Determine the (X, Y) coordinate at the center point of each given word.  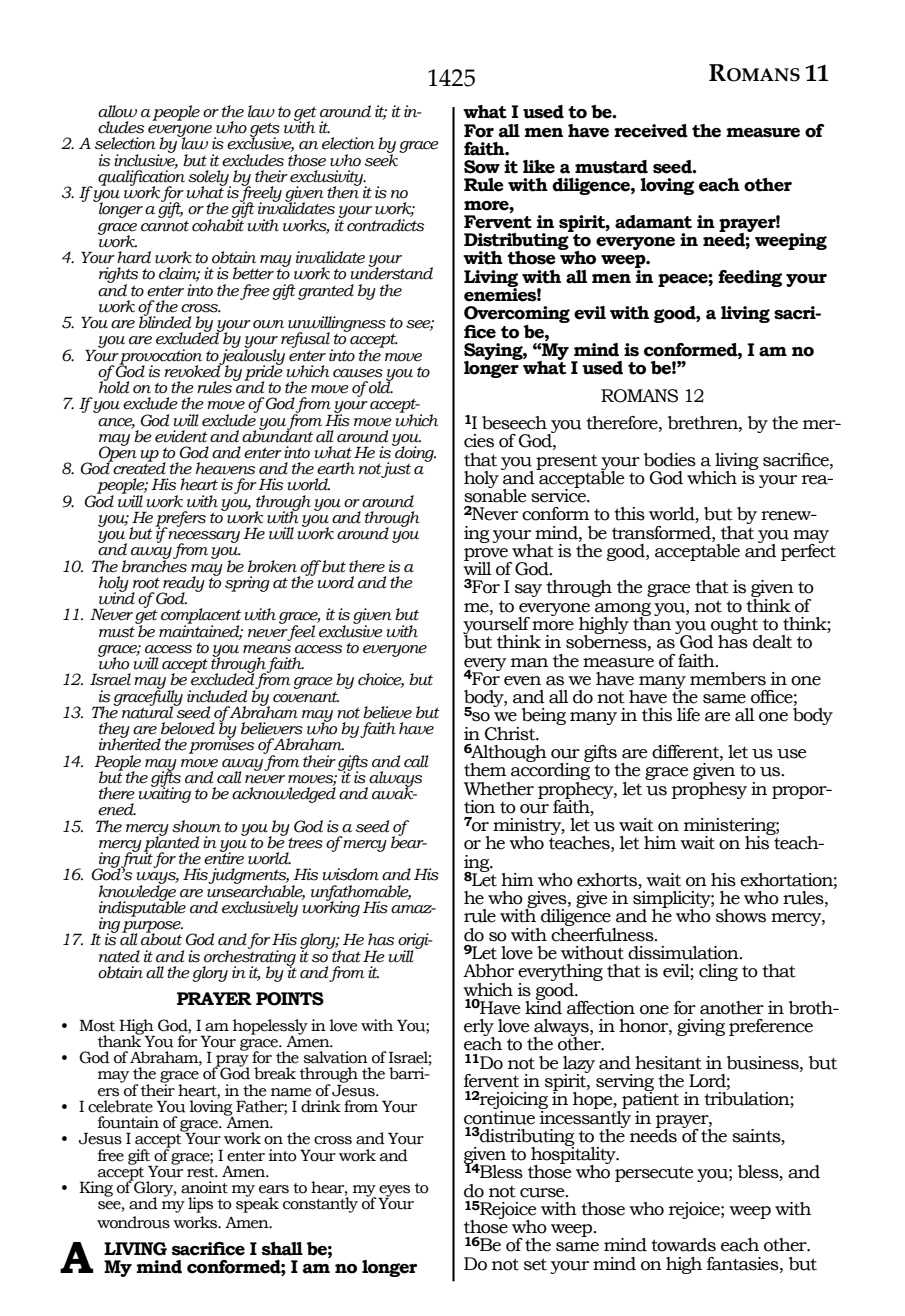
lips (200, 1205)
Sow (482, 167)
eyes (394, 1192)
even (522, 681)
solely (209, 179)
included (217, 696)
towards (683, 1245)
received (651, 131)
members (728, 679)
